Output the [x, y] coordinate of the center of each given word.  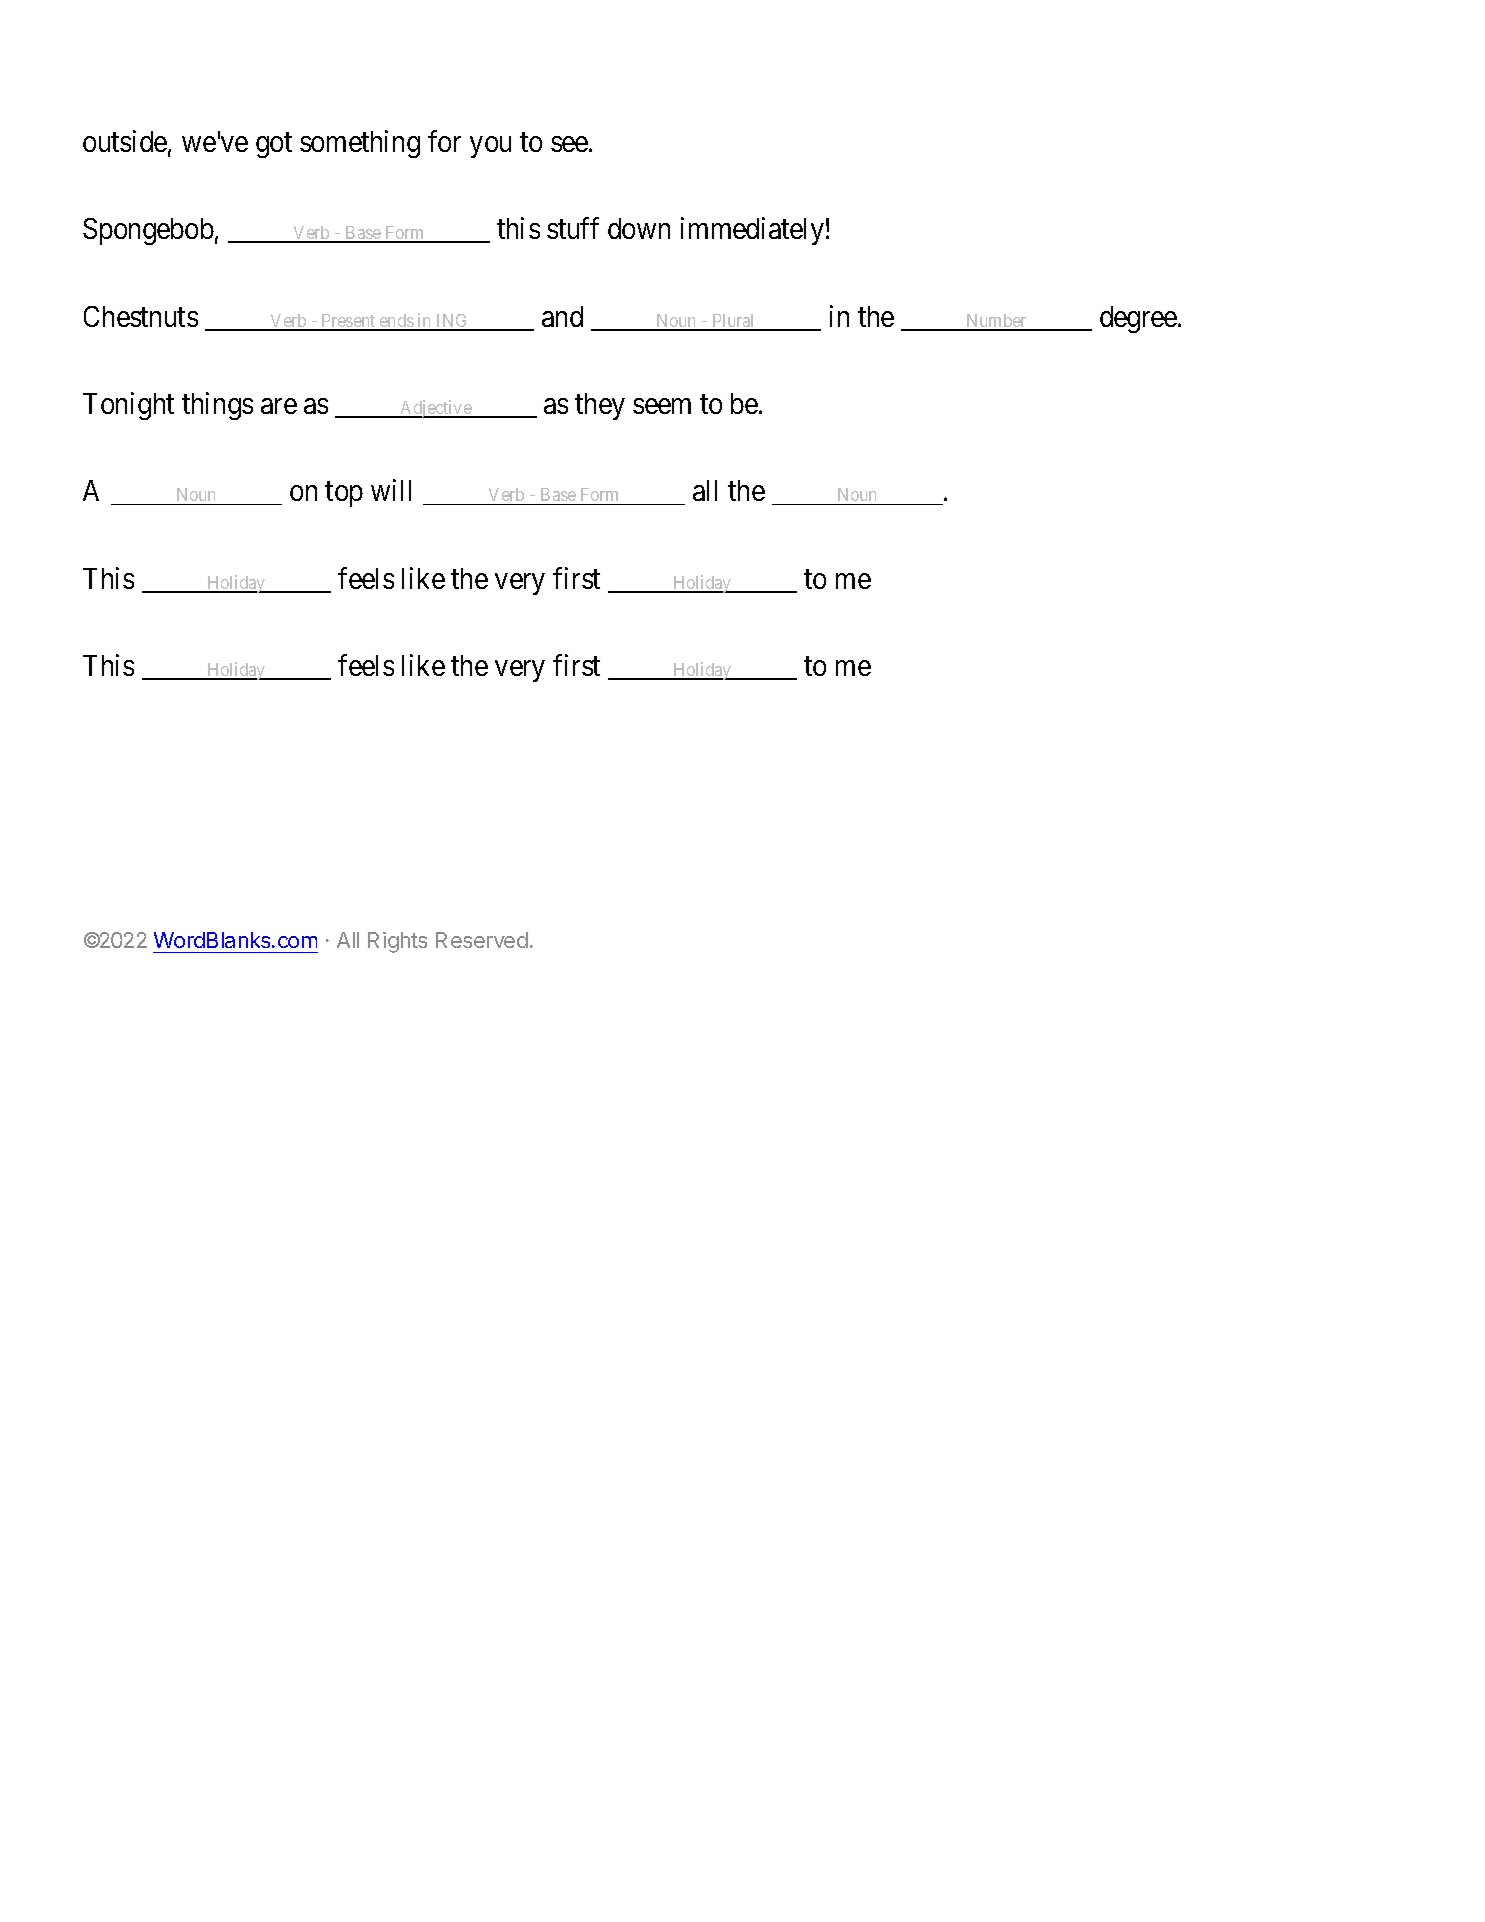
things [217, 406]
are [279, 406]
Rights [397, 942]
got [274, 145]
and [562, 316]
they [600, 406]
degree [1139, 319]
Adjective [435, 409]
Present [349, 322]
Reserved [482, 940]
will [391, 490]
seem [662, 406]
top [344, 495]
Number [996, 322]
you [490, 147]
